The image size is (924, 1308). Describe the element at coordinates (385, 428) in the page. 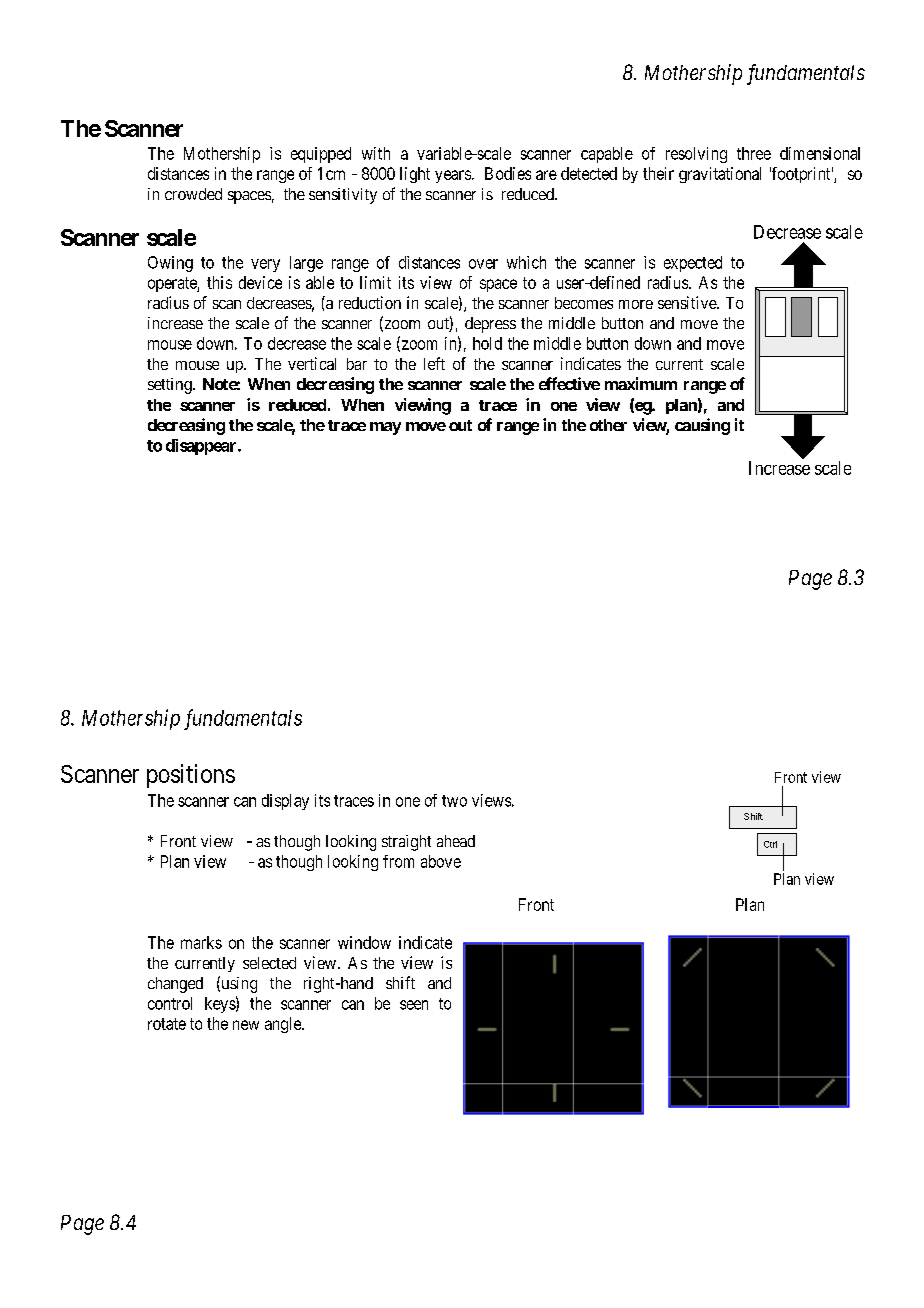

I see `may` at that location.
